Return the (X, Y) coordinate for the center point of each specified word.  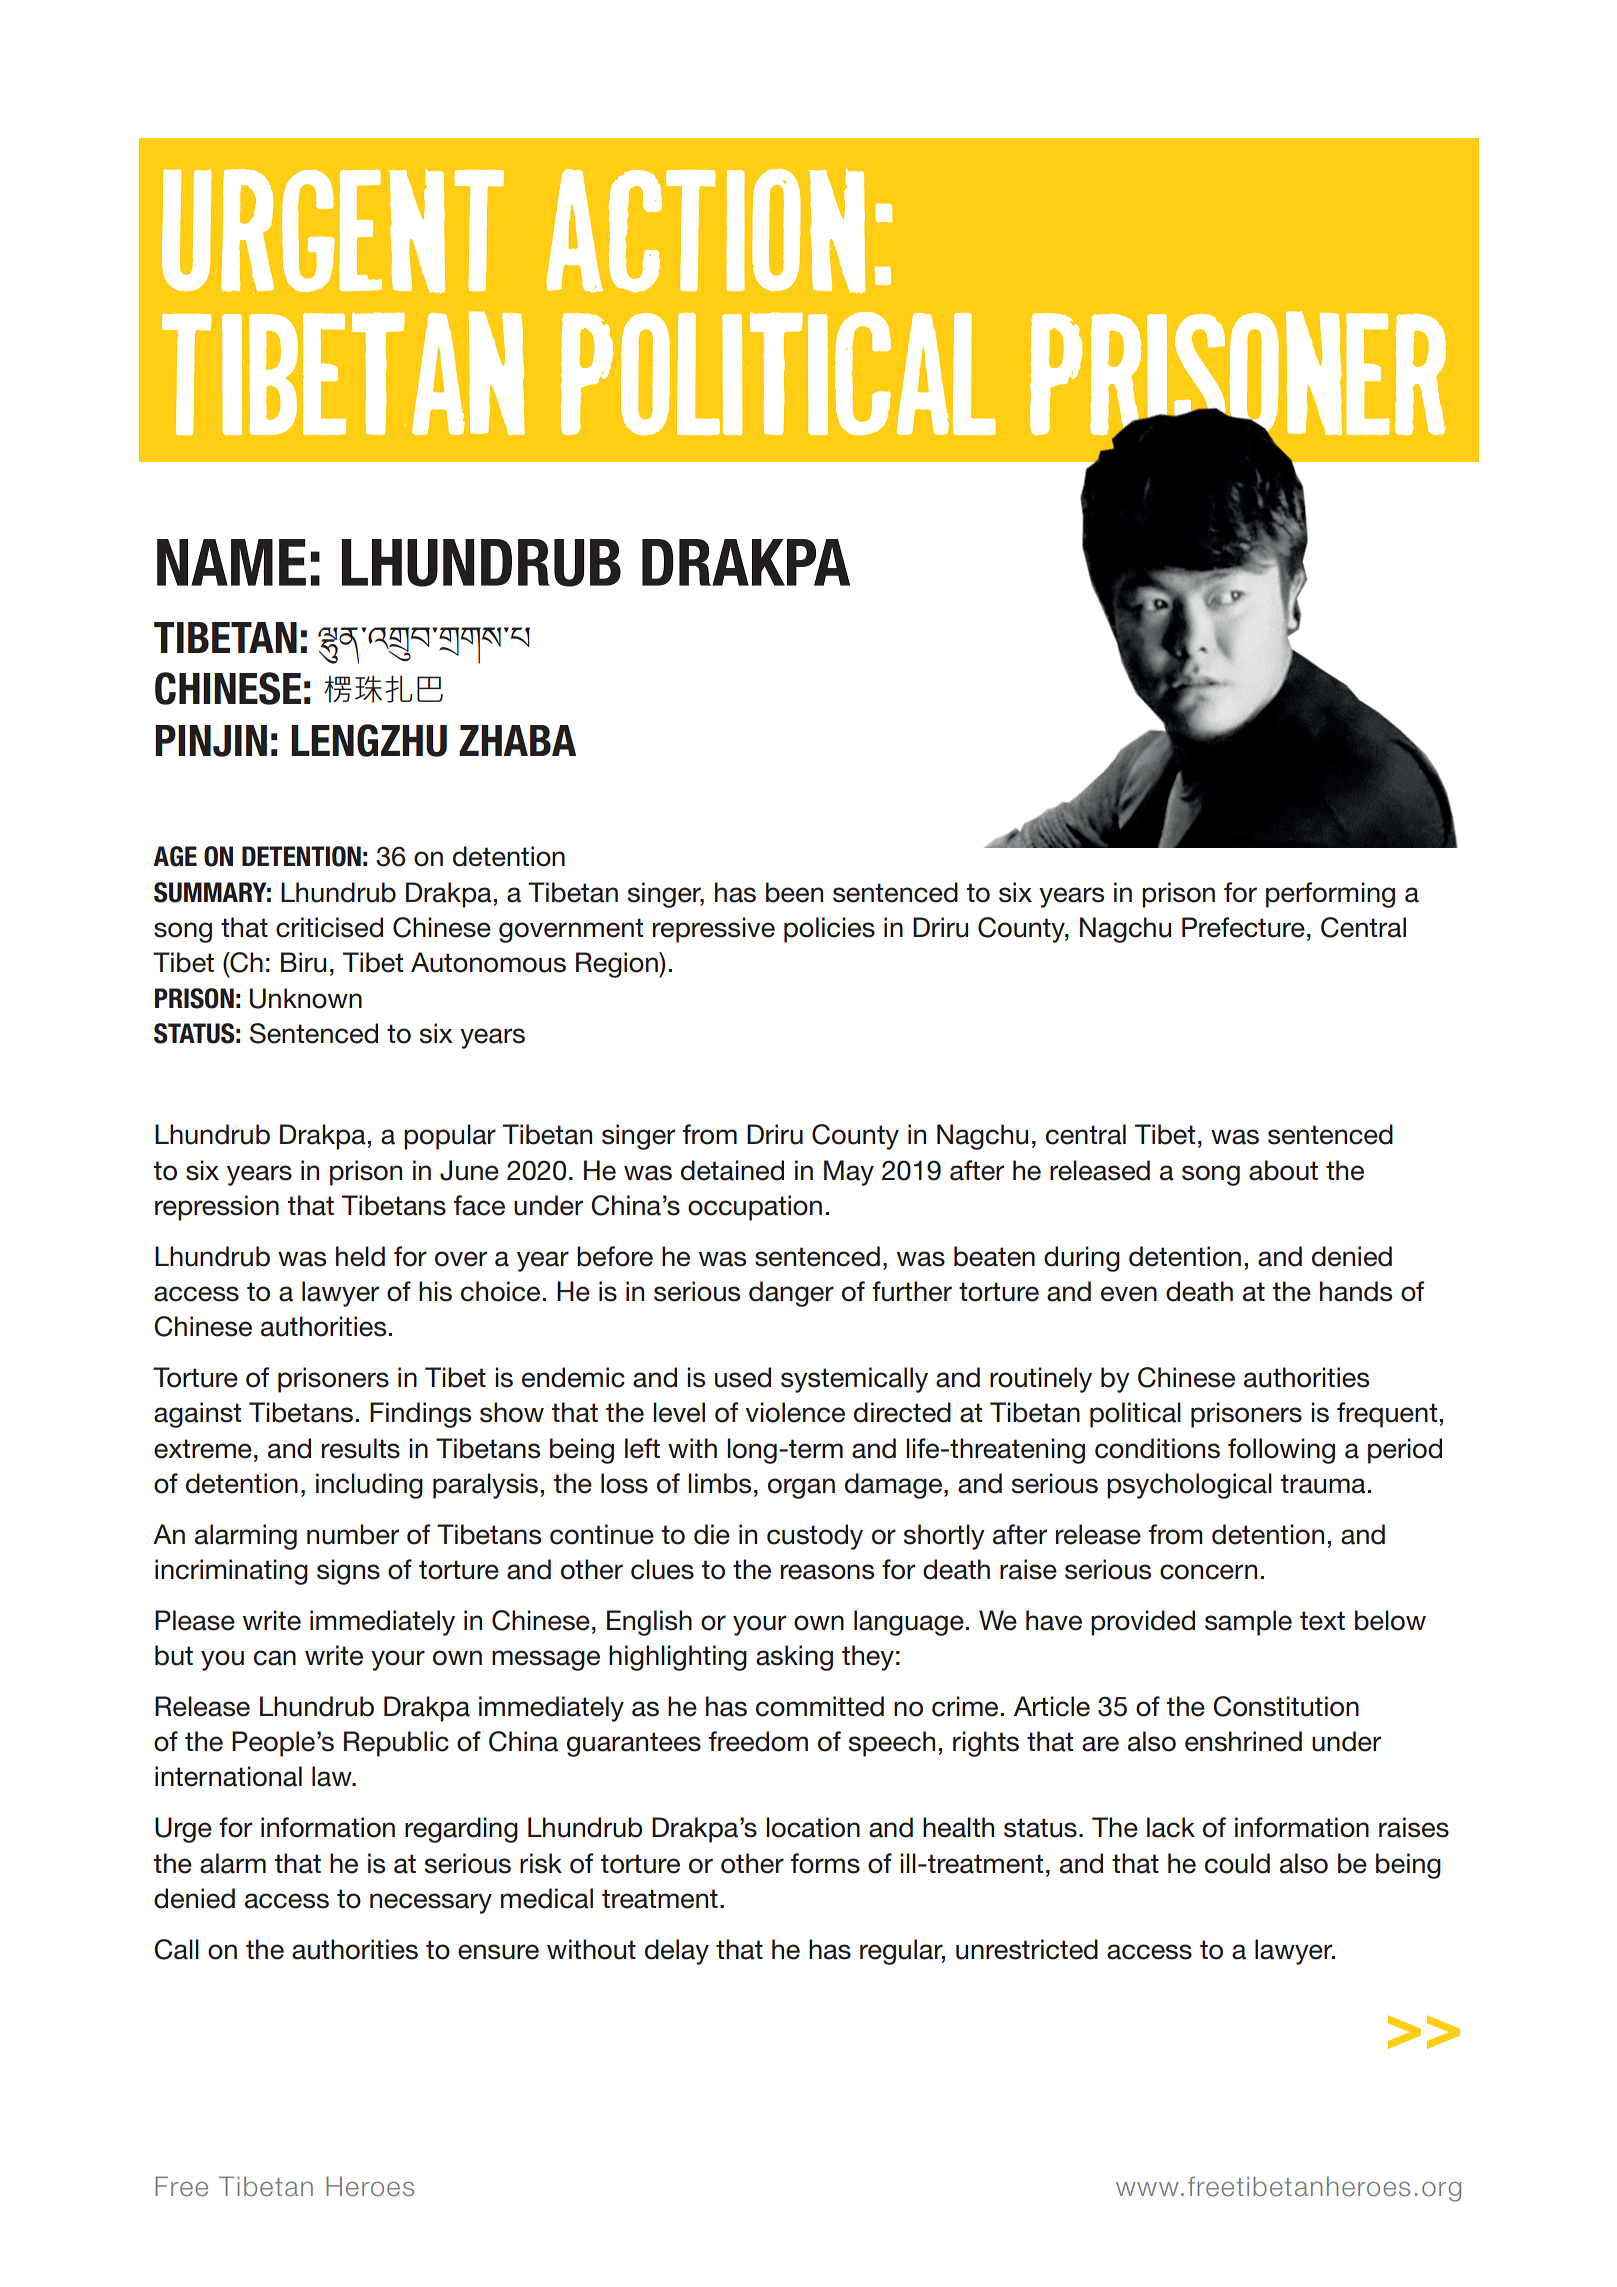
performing (1330, 895)
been (794, 892)
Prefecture (1243, 927)
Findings (420, 1415)
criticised (329, 927)
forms (825, 1863)
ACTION (706, 231)
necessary (431, 1903)
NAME (231, 562)
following (1281, 1451)
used (743, 1377)
